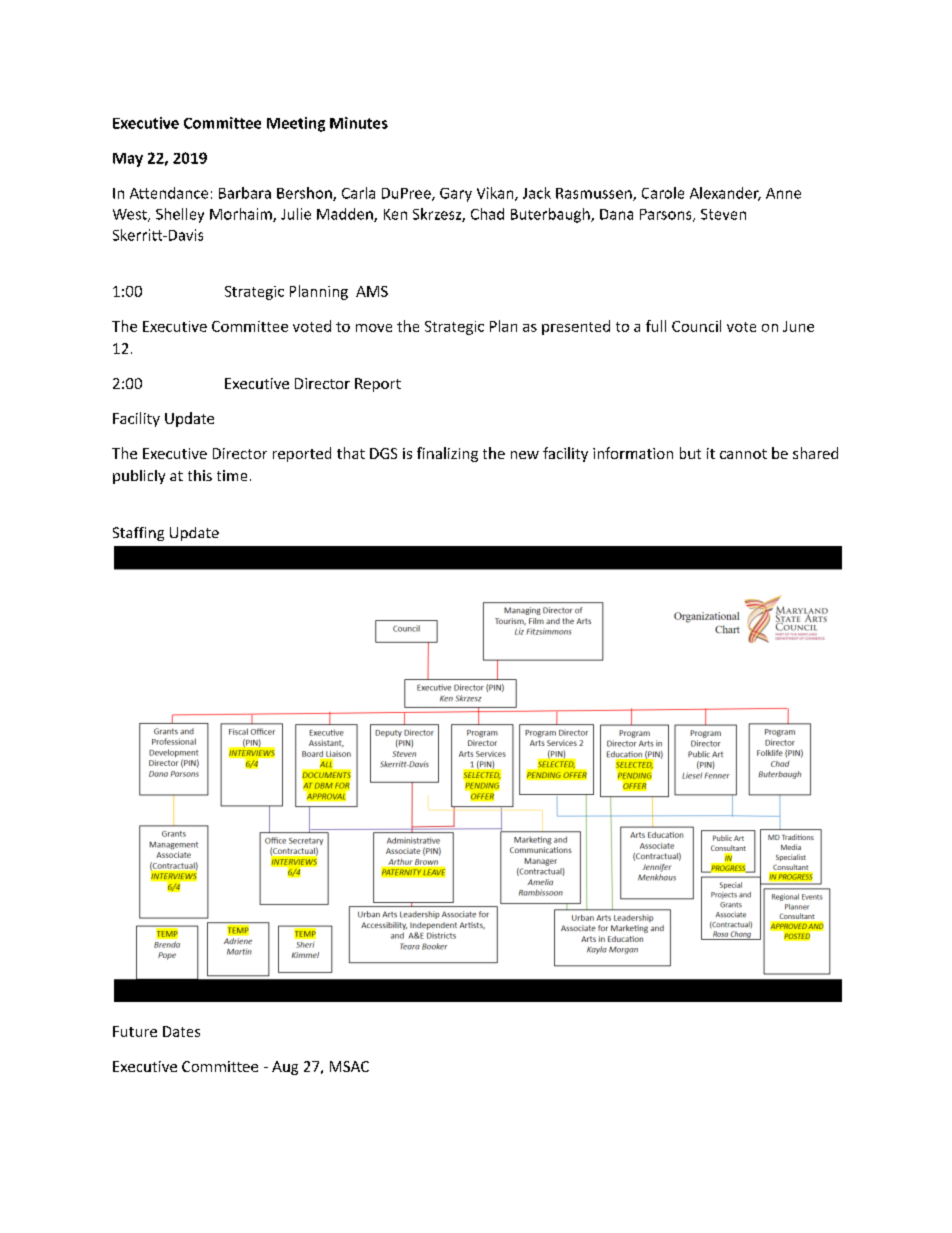  What do you see at coordinates (815, 453) in the screenshot?
I see `shared` at bounding box center [815, 453].
